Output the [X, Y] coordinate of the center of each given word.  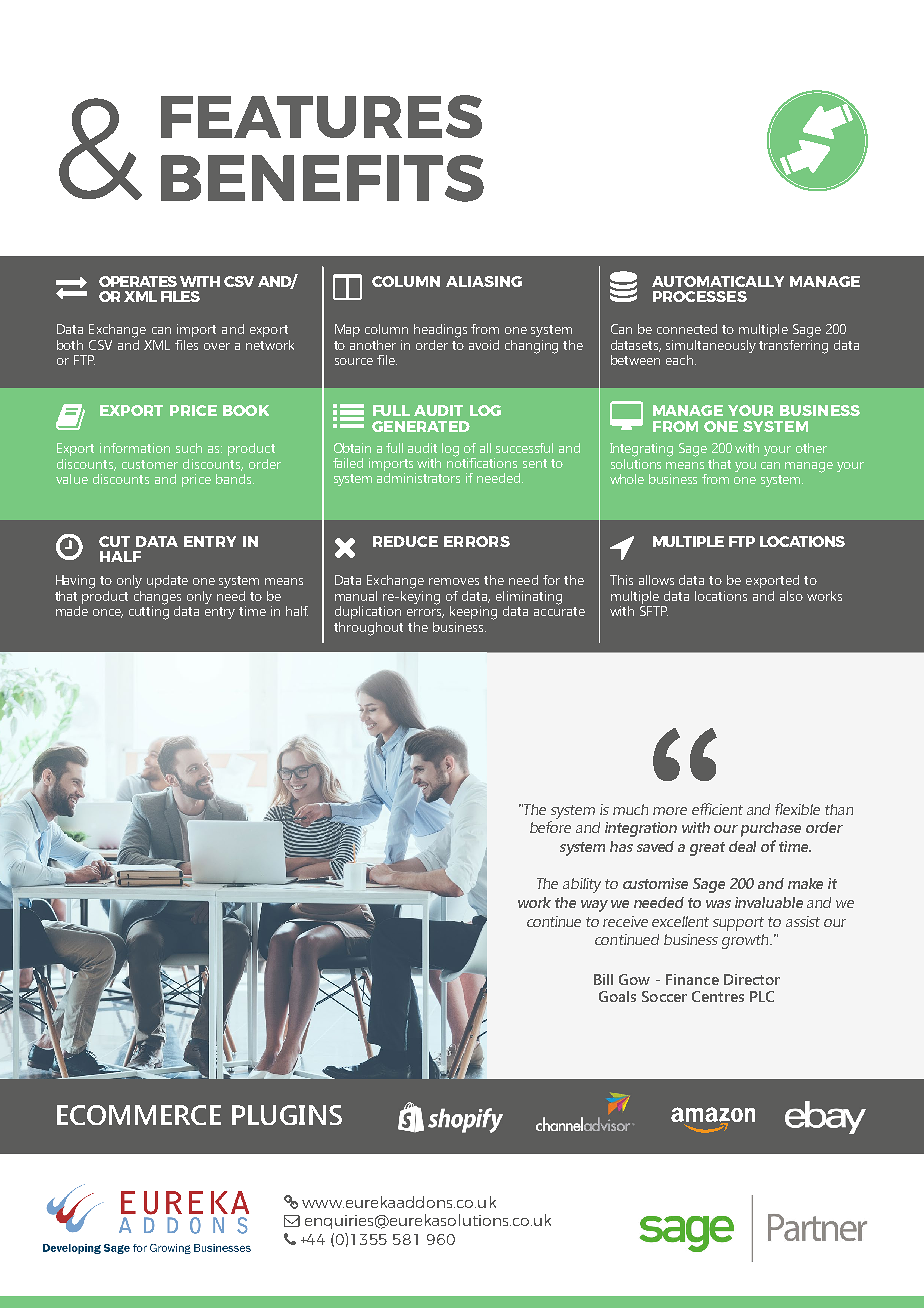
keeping [473, 613]
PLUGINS [287, 1115]
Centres [718, 996]
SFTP [654, 611]
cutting [149, 612]
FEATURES [321, 116]
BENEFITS [322, 178]
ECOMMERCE [139, 1115]
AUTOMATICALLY [718, 281]
